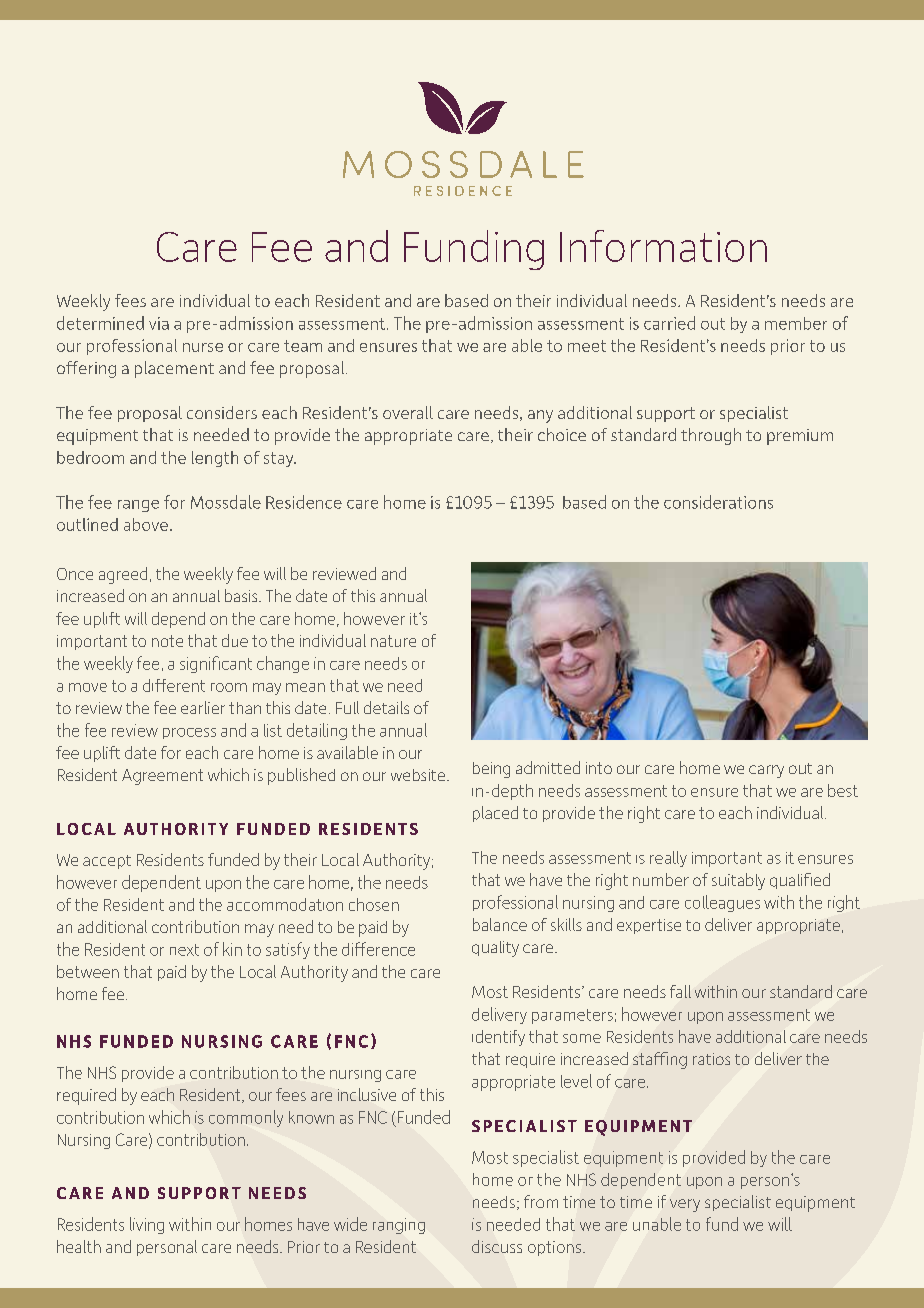  What do you see at coordinates (184, 950) in the screenshot?
I see `next` at bounding box center [184, 950].
